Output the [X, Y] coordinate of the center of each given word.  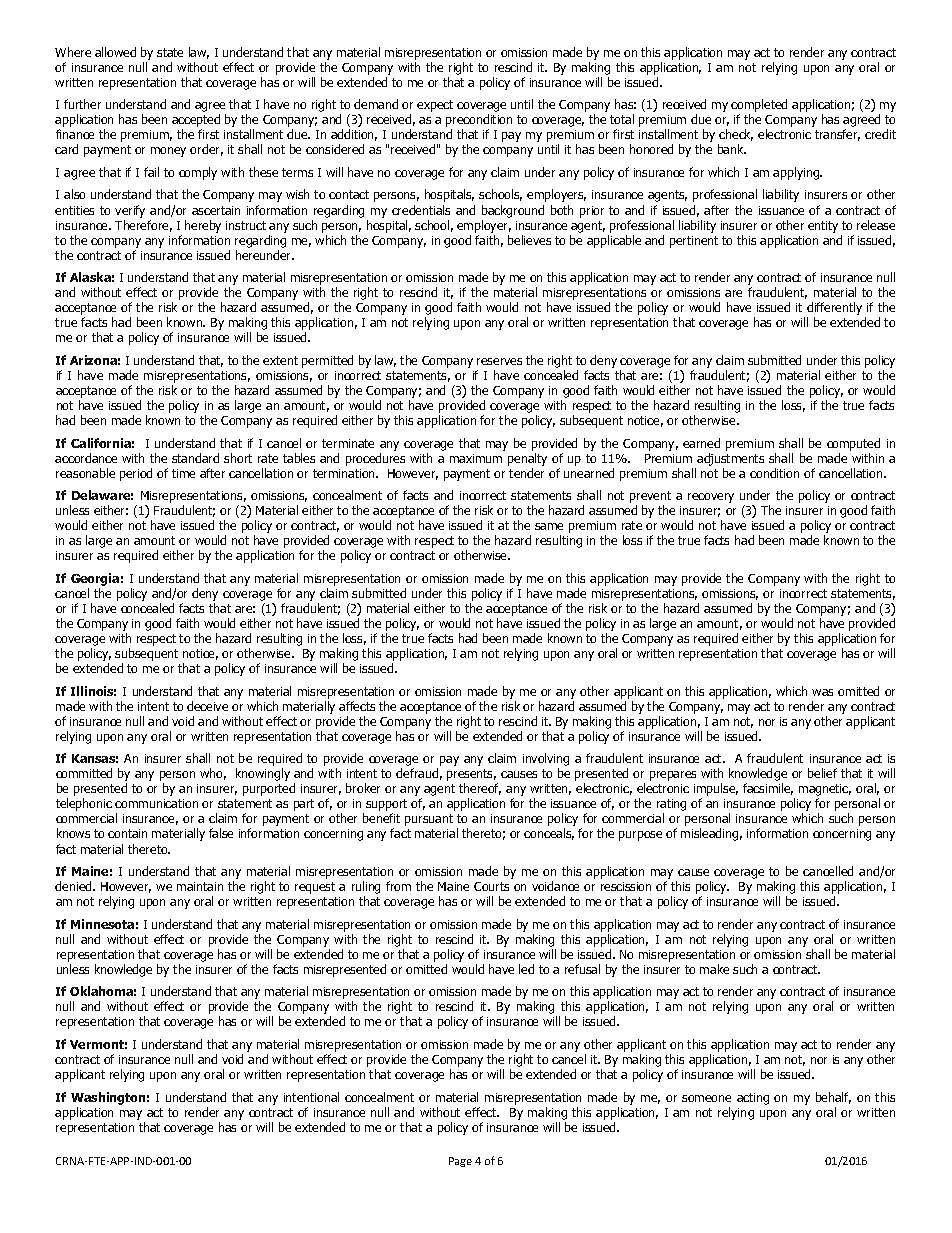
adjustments [730, 459]
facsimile [768, 789]
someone [706, 1098]
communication [156, 803]
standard [195, 458]
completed [759, 107]
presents [471, 776]
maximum [476, 458]
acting [753, 1099]
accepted [196, 122]
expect [435, 106]
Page [460, 1162]
